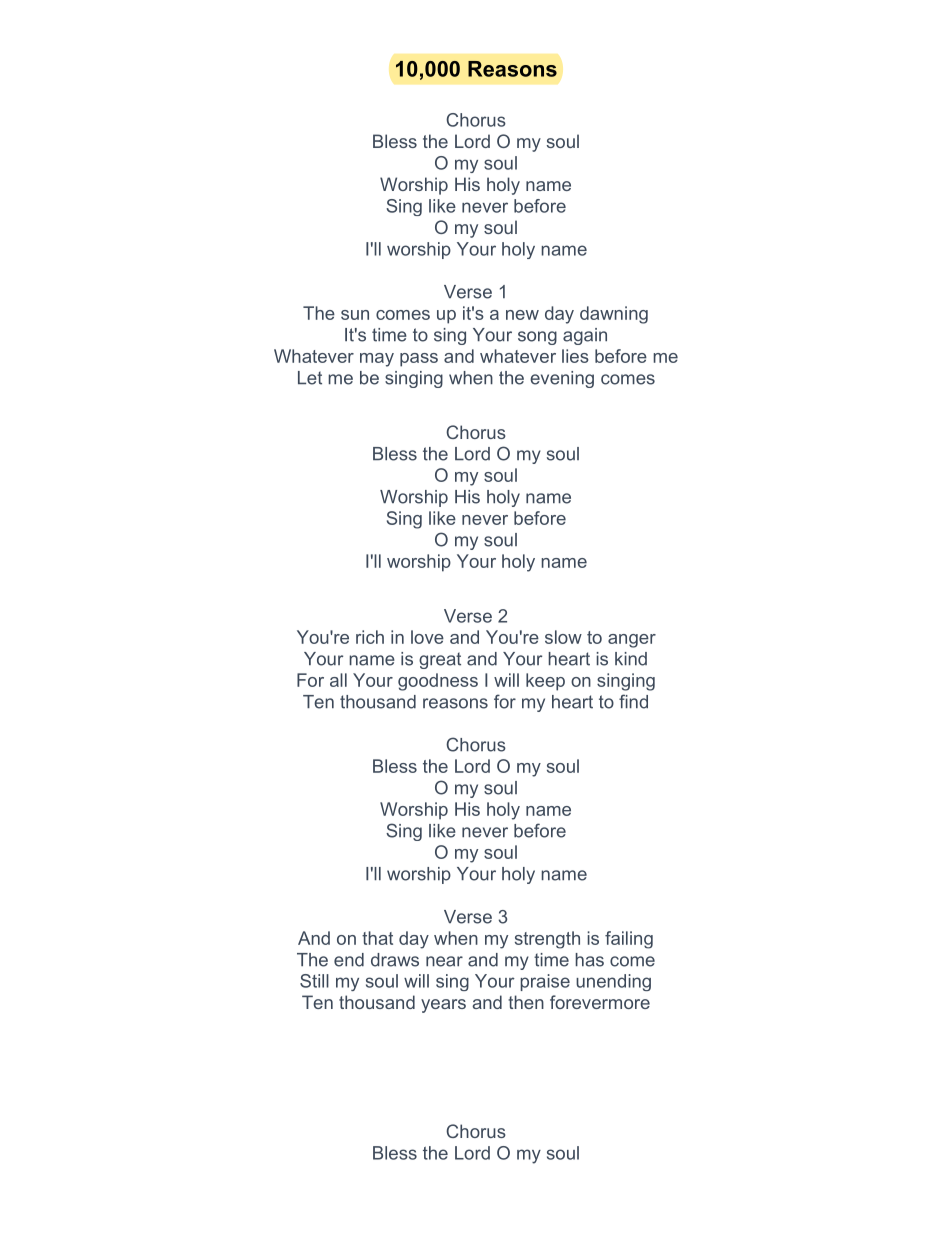 This image has width=952, height=1233. Describe the element at coordinates (310, 378) in the image. I see `Let` at that location.
